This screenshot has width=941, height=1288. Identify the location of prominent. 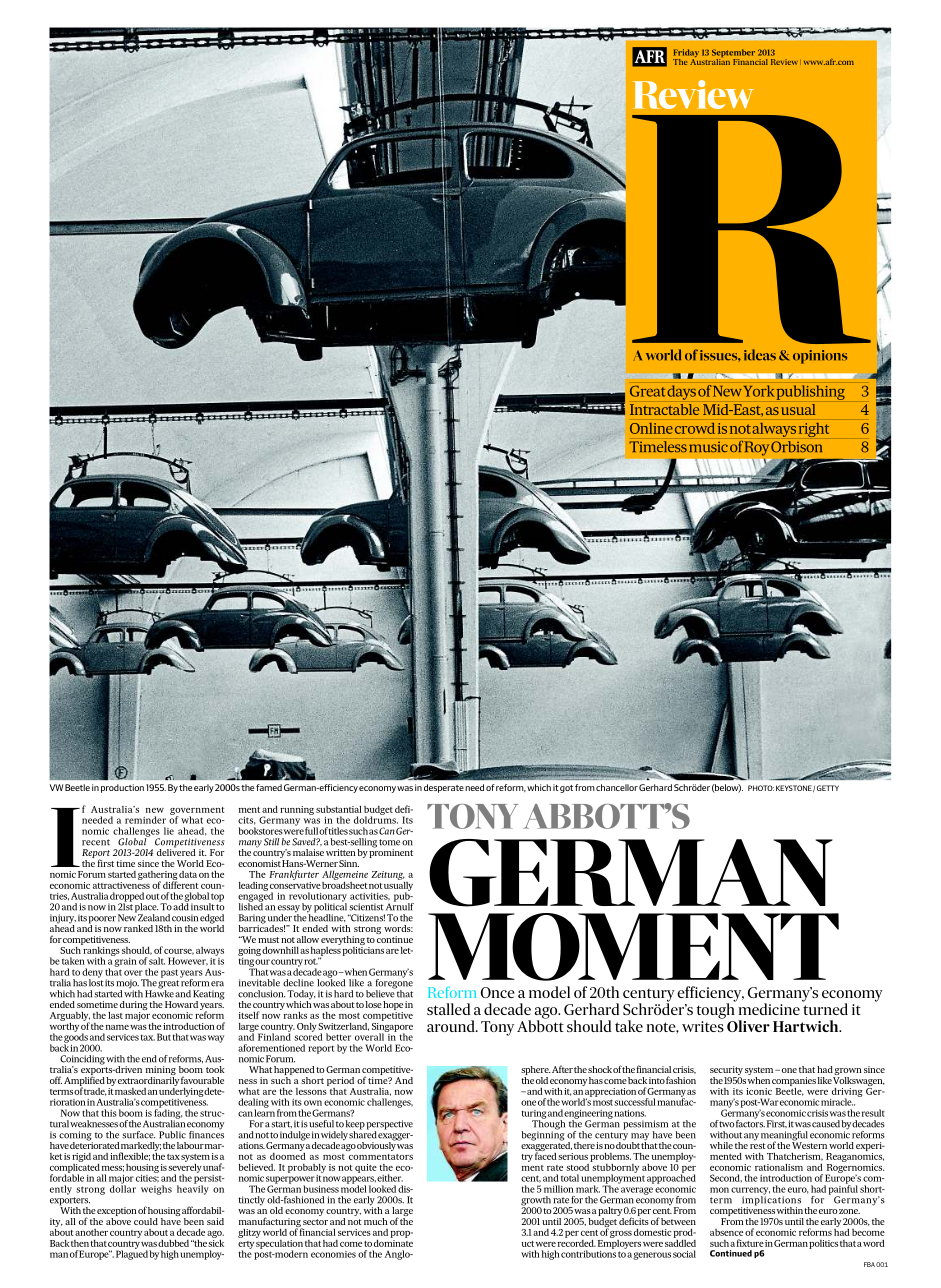
(391, 852).
